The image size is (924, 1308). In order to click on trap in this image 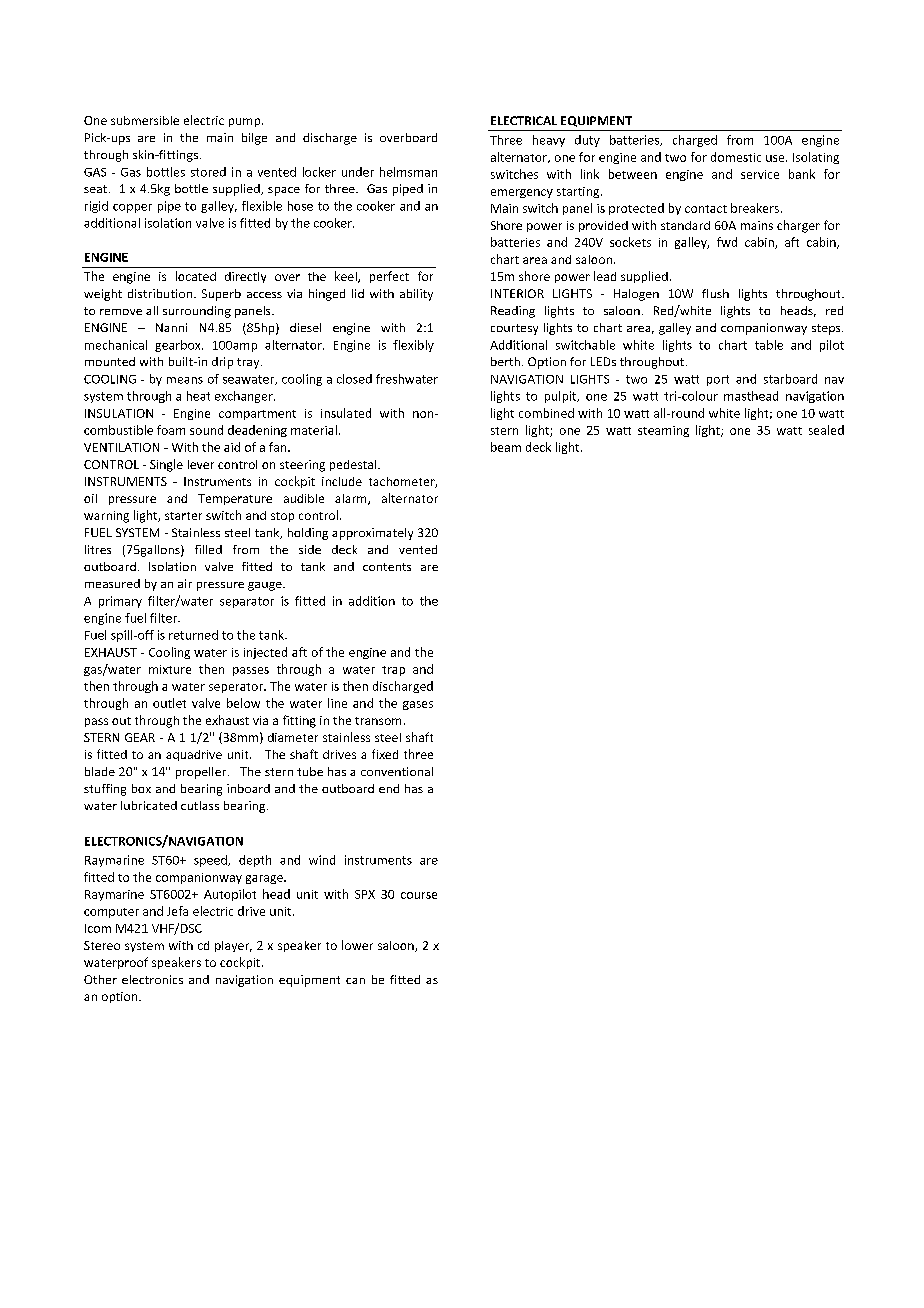, I will do `click(393, 671)`.
